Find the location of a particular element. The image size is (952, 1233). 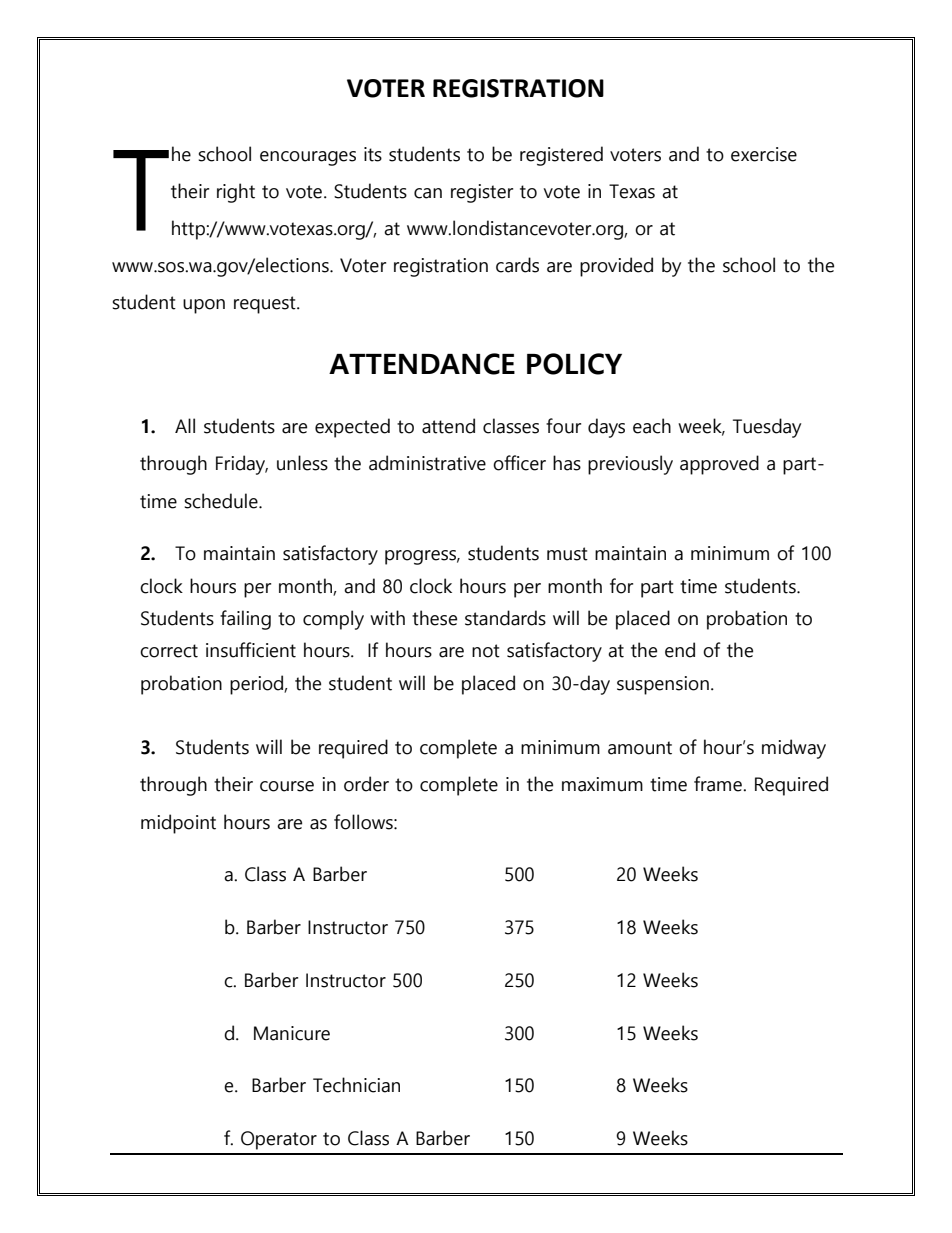

officer is located at coordinates (519, 463).
